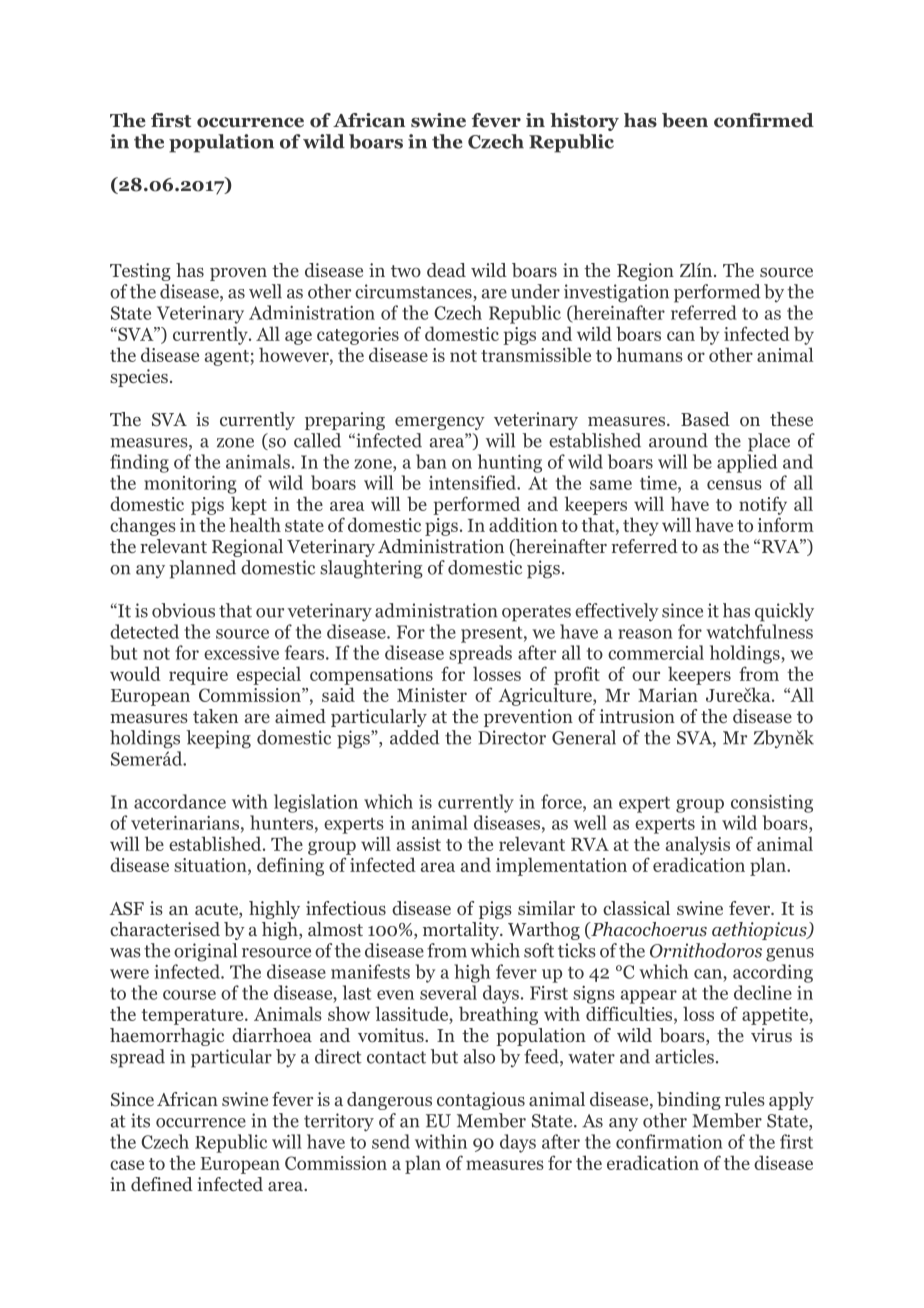 Image resolution: width=924 pixels, height=1308 pixels. Describe the element at coordinates (759, 631) in the document. I see `watchfulness` at that location.
